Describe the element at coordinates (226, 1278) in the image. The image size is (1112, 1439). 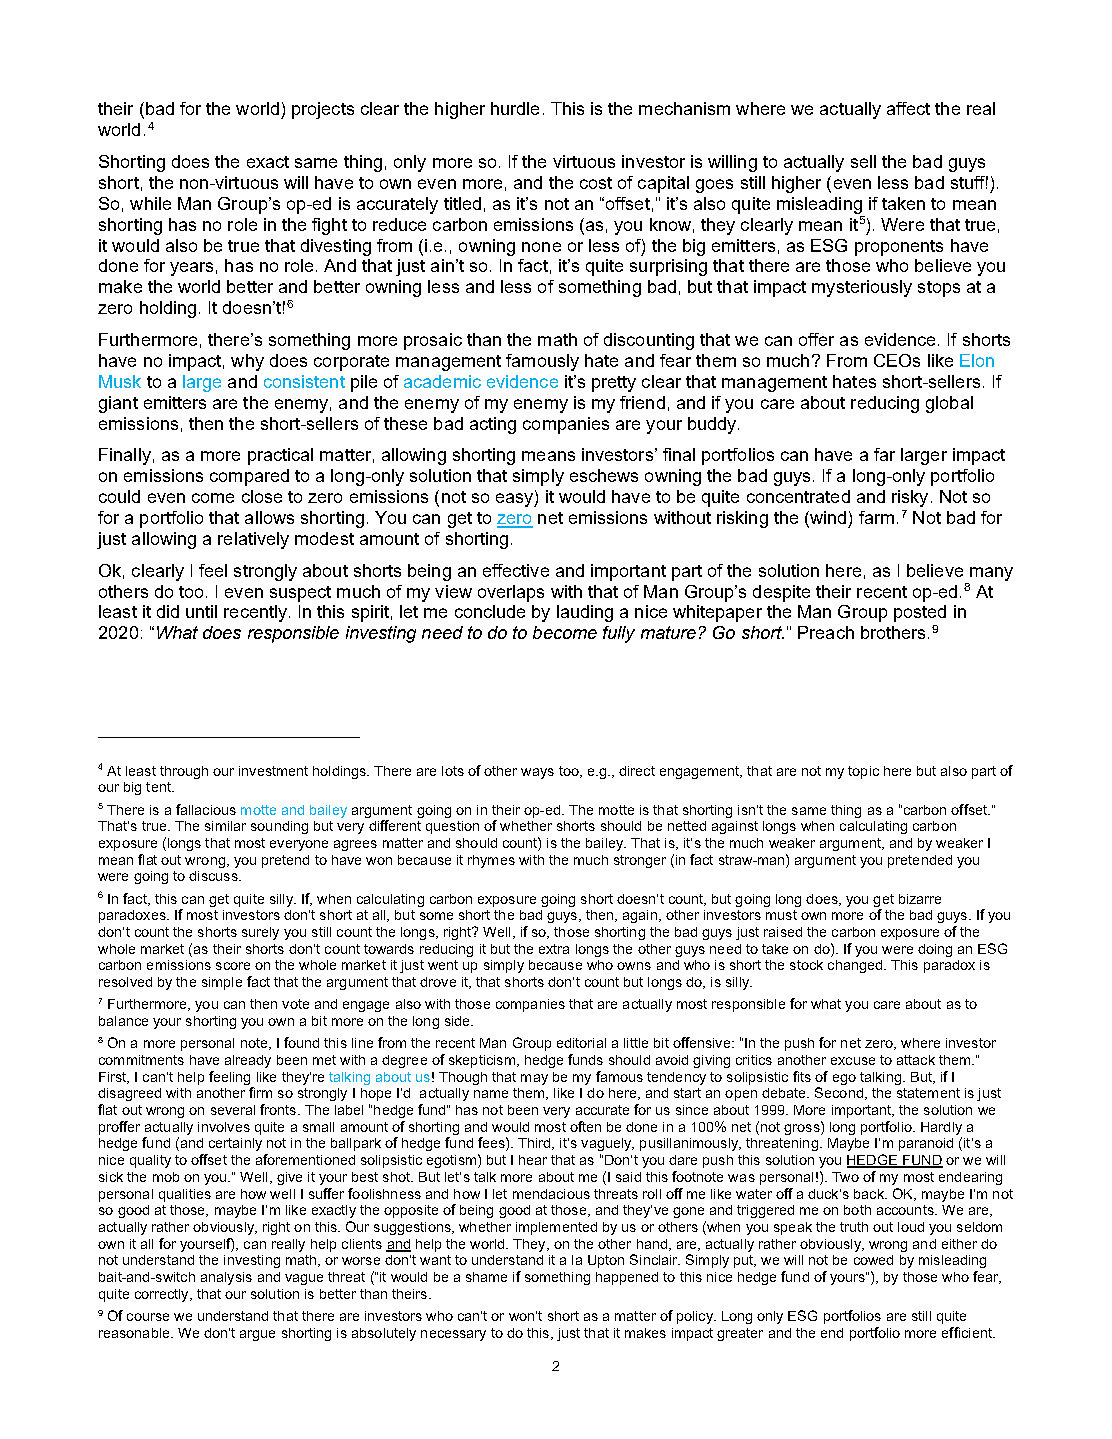
I see `analysis` at that location.
